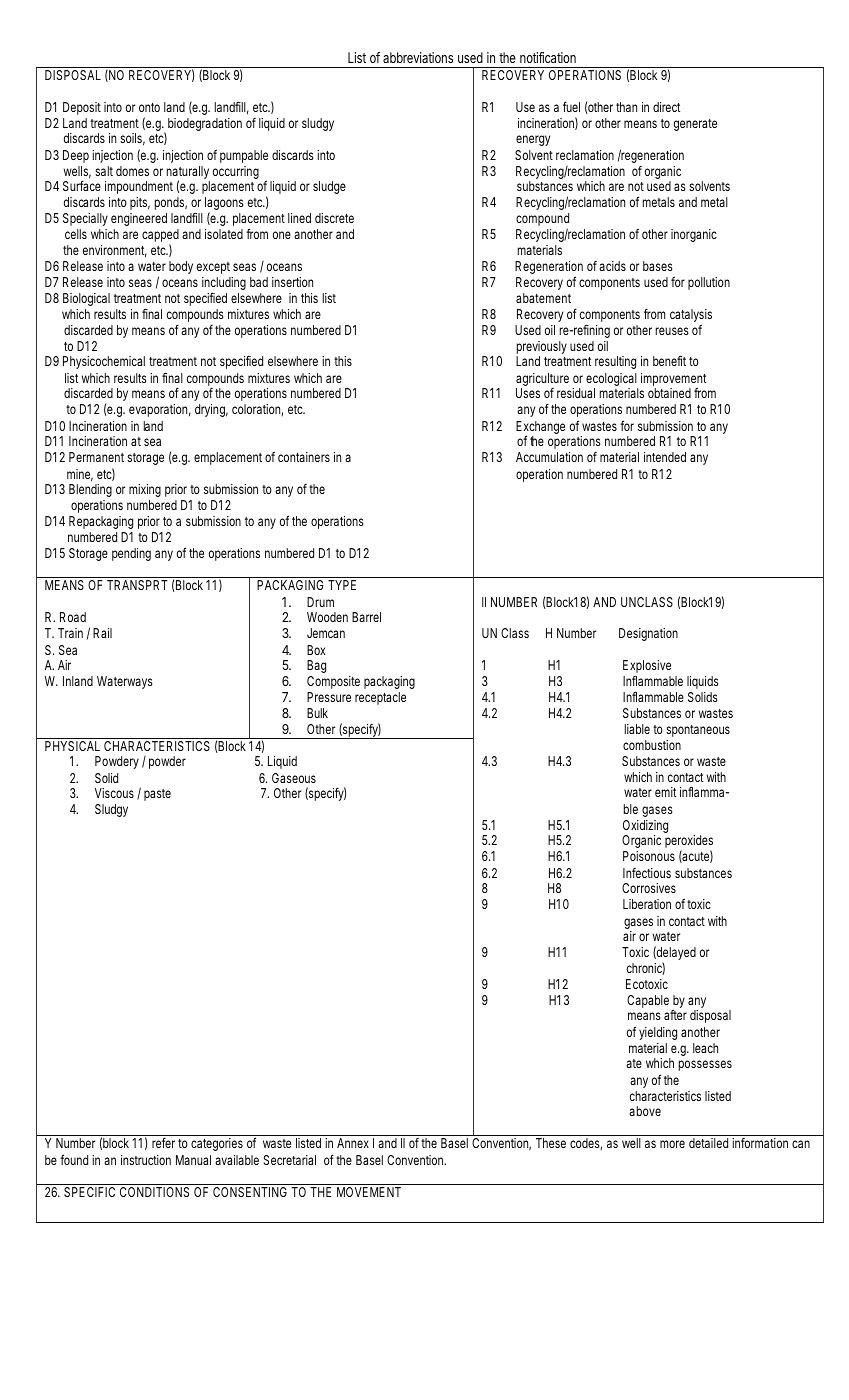  Describe the element at coordinates (294, 778) in the page. I see `Gaseous` at that location.
